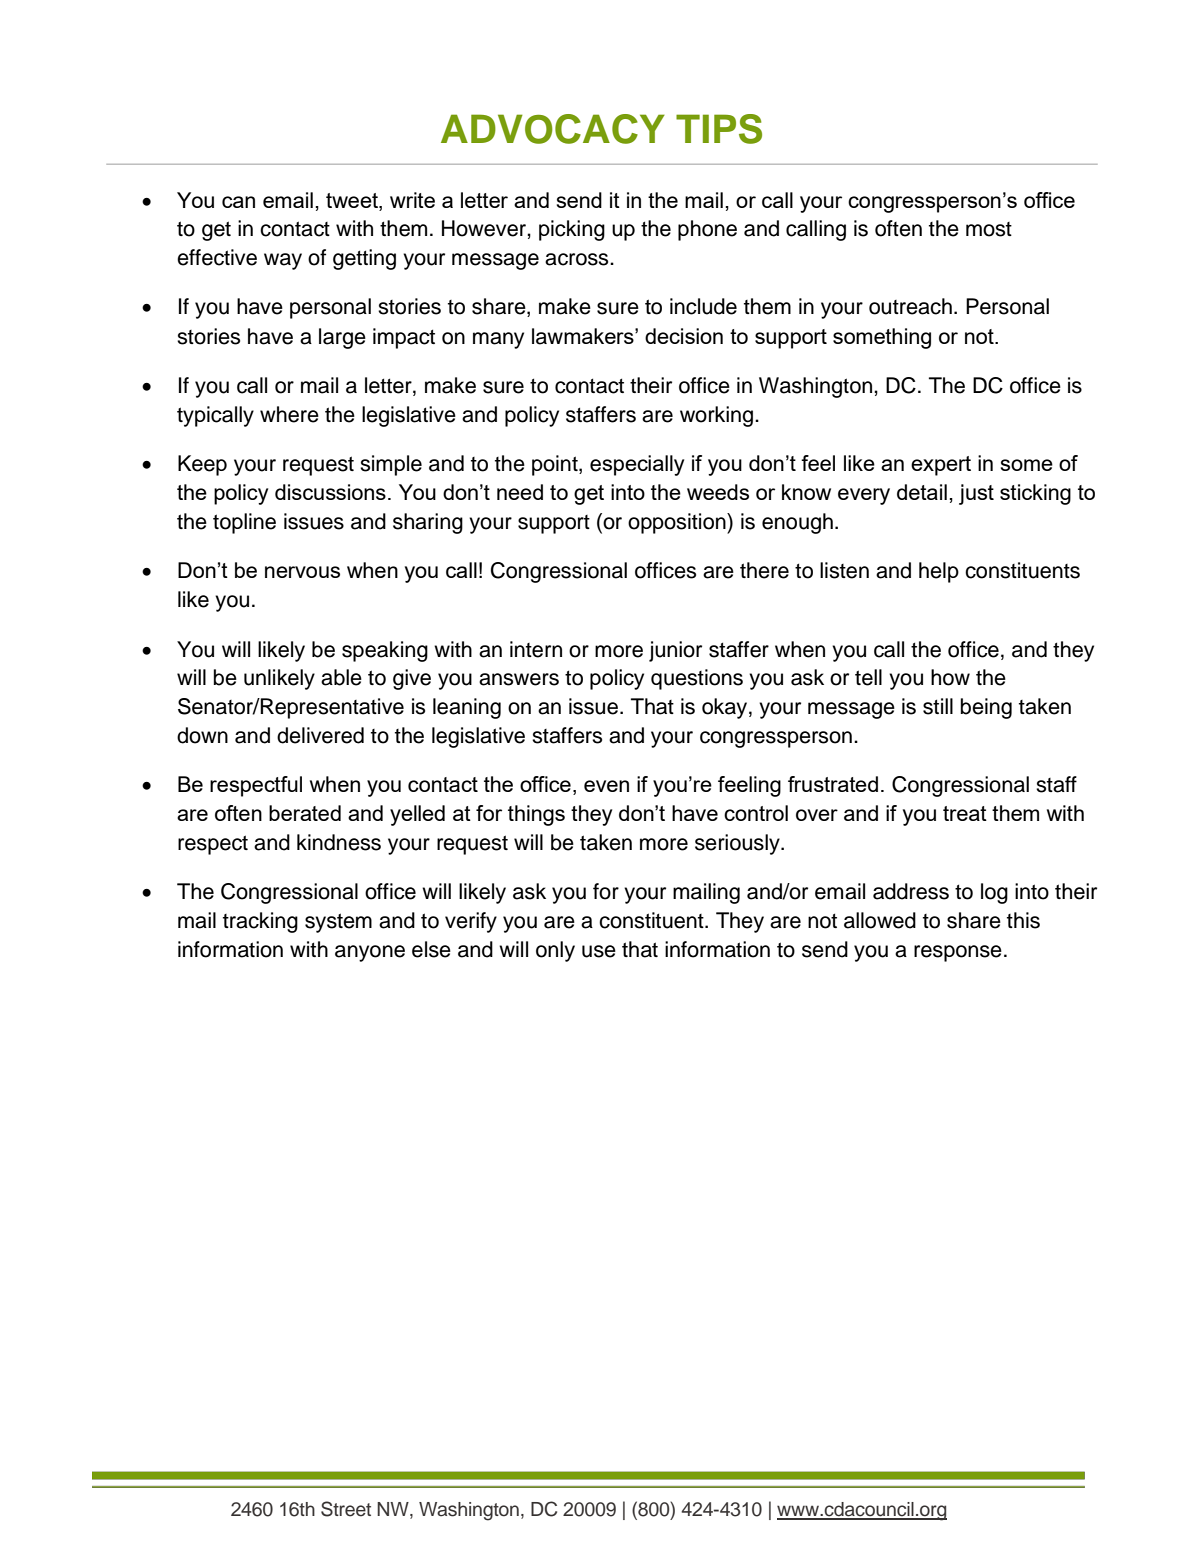 Image resolution: width=1204 pixels, height=1558 pixels. I want to click on berated, so click(305, 813).
